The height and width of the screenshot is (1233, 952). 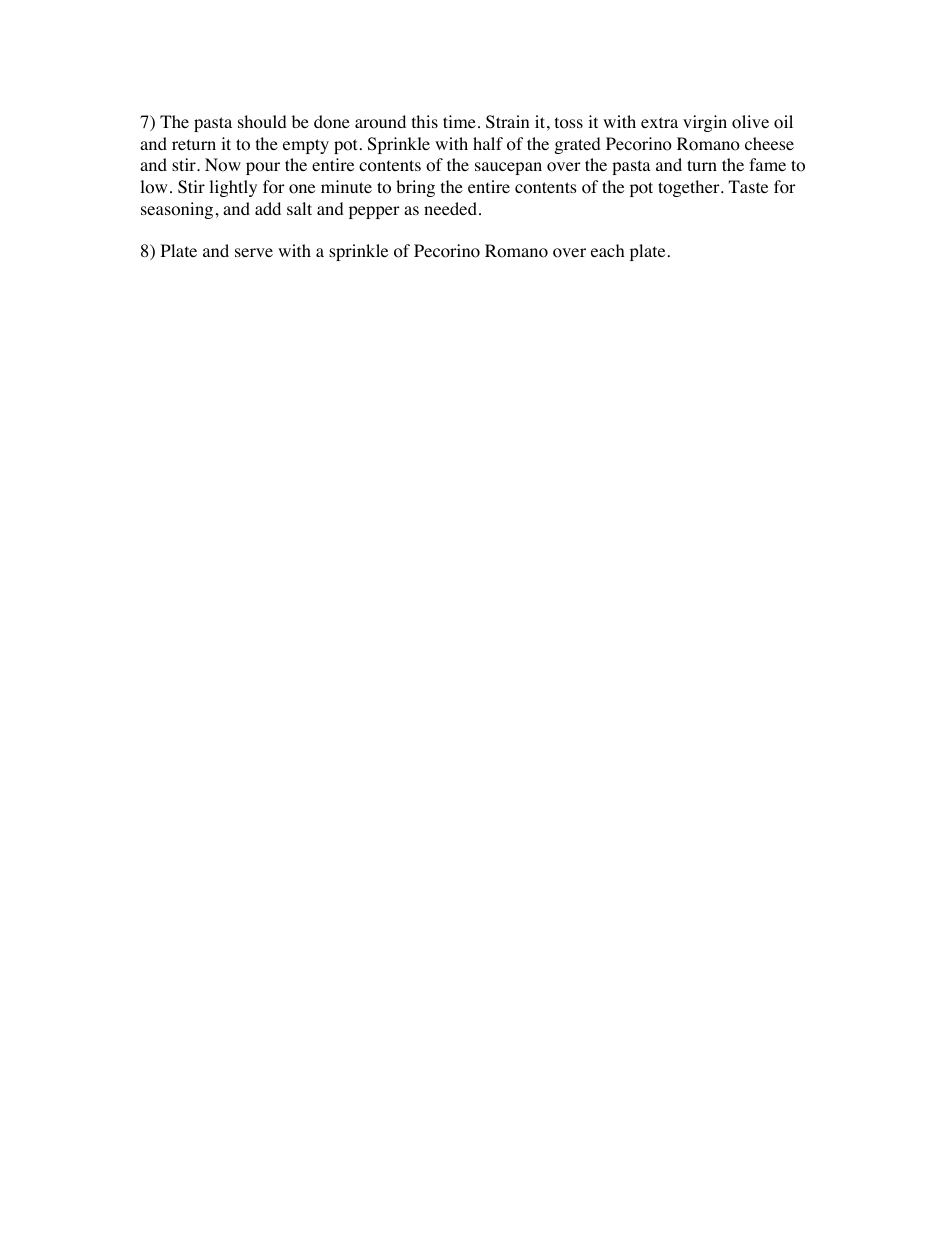 I want to click on needed, so click(x=450, y=208).
